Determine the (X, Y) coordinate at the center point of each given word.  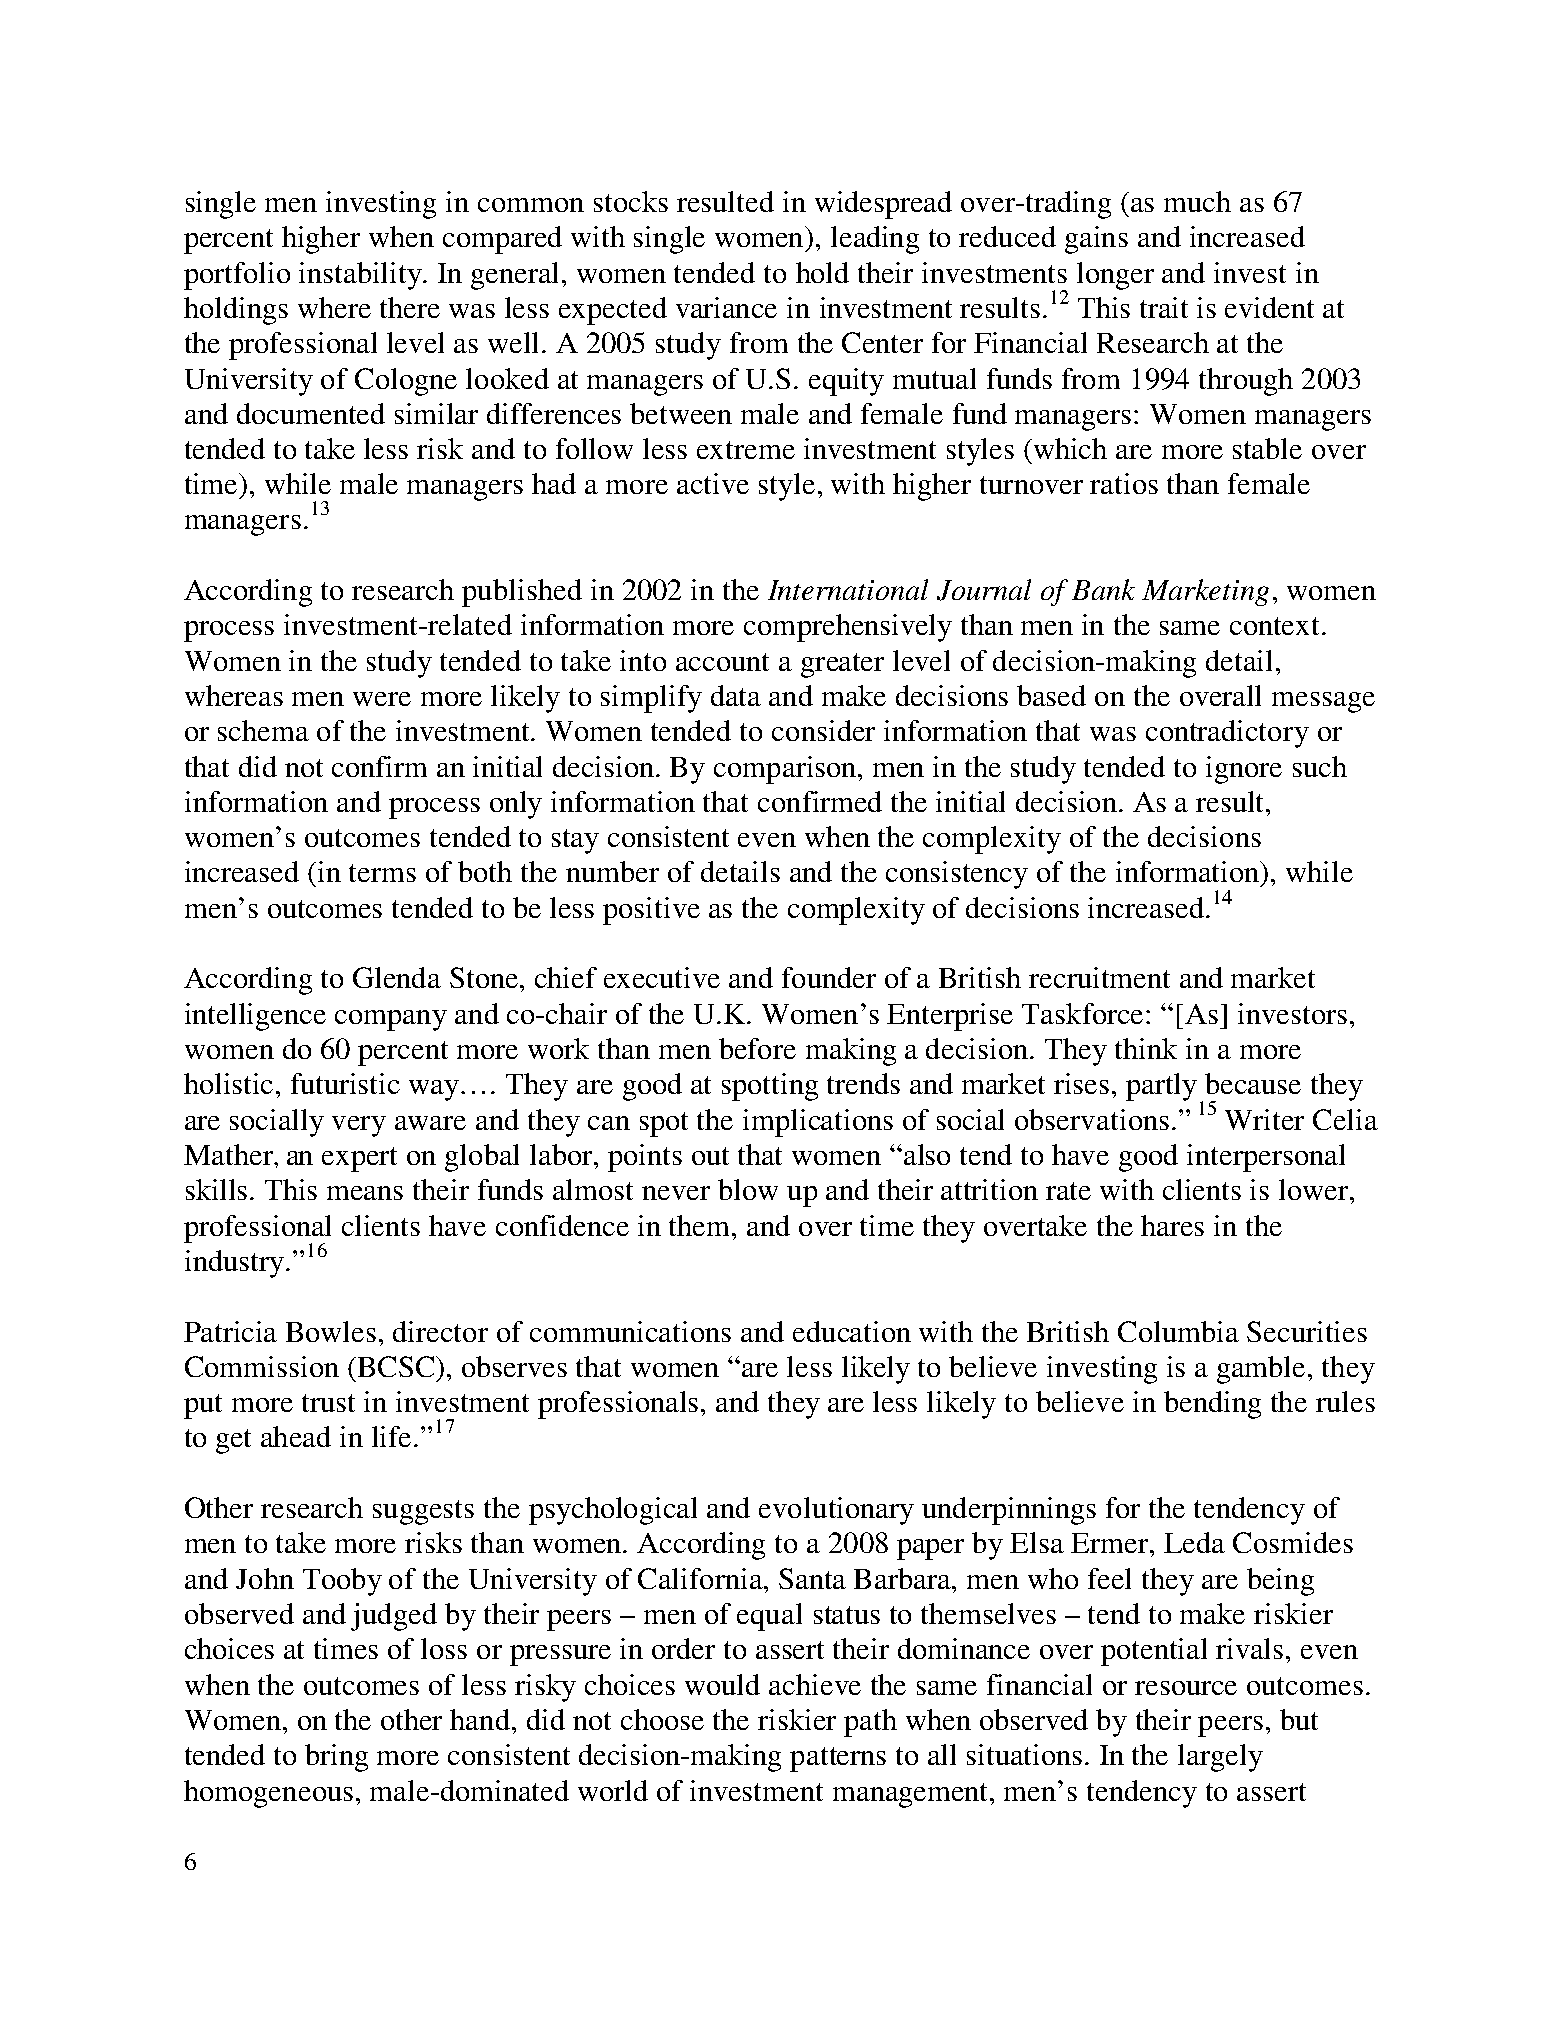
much (1197, 201)
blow (748, 1189)
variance (726, 307)
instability (361, 276)
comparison (786, 770)
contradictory (1227, 734)
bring (336, 1758)
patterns (838, 1759)
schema (263, 730)
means (365, 1193)
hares (1172, 1225)
